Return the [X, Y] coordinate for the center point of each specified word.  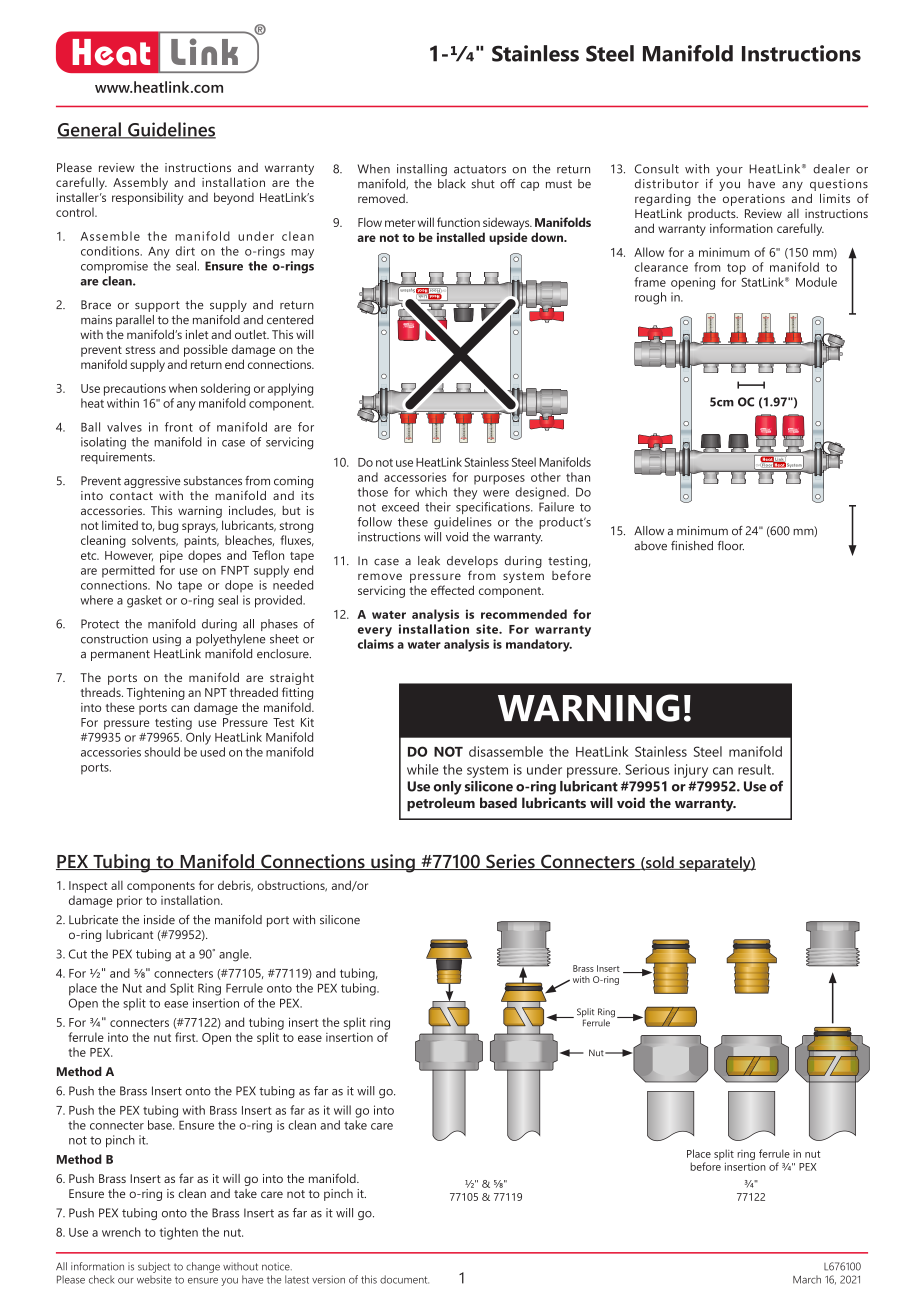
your [729, 171]
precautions [135, 390]
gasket [144, 601]
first [186, 1037]
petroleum [441, 804]
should [162, 752]
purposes [499, 480]
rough [650, 298]
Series [510, 862]
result [756, 769]
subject [154, 1267]
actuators [480, 169]
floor [730, 546]
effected [452, 590]
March [807, 1279]
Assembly [140, 183]
